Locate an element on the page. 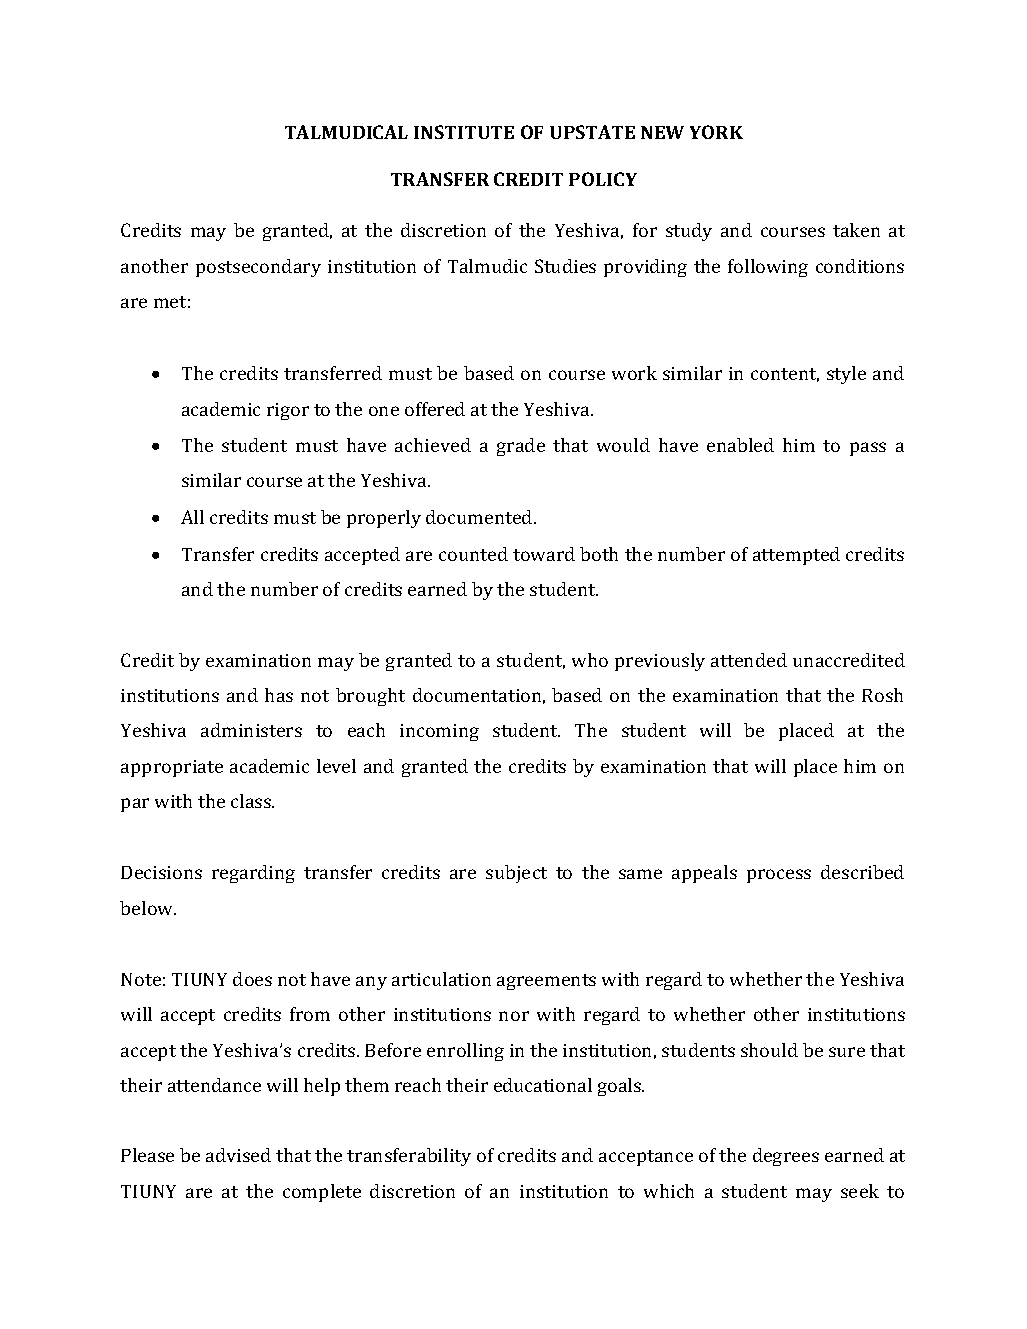  degrees is located at coordinates (786, 1157).
